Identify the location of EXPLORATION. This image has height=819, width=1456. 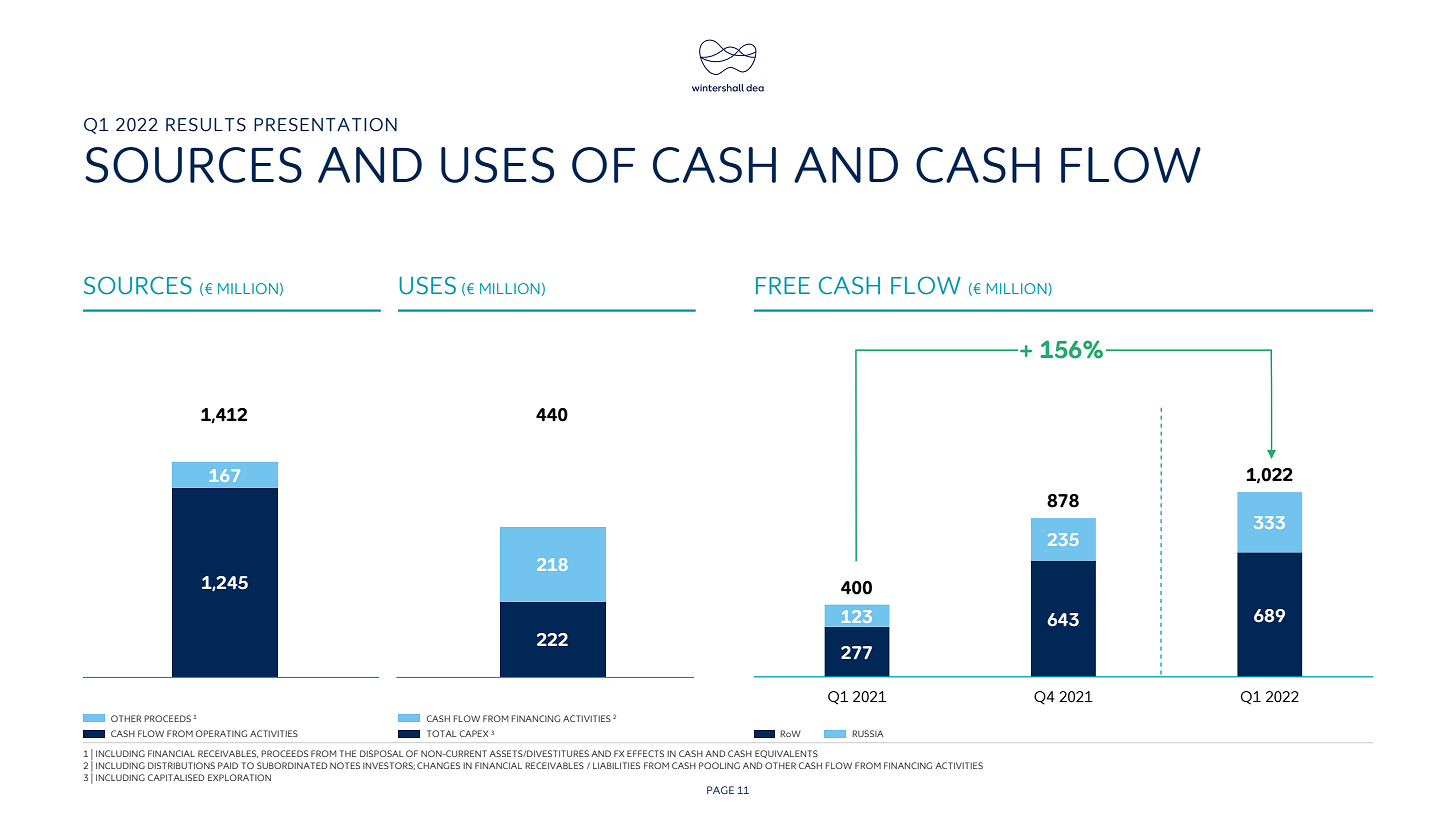
(239, 777).
